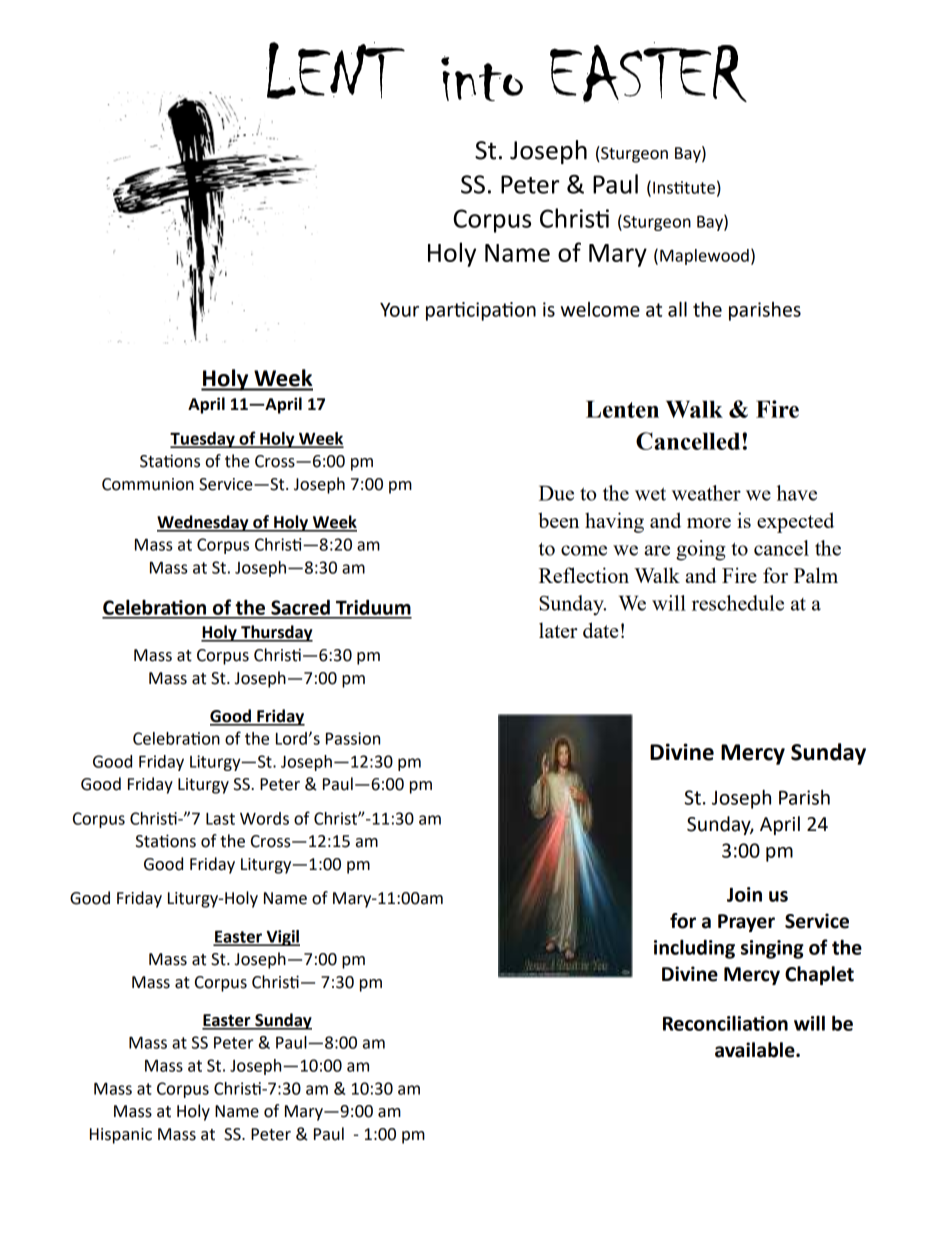 The image size is (952, 1233). I want to click on Passion, so click(353, 738).
